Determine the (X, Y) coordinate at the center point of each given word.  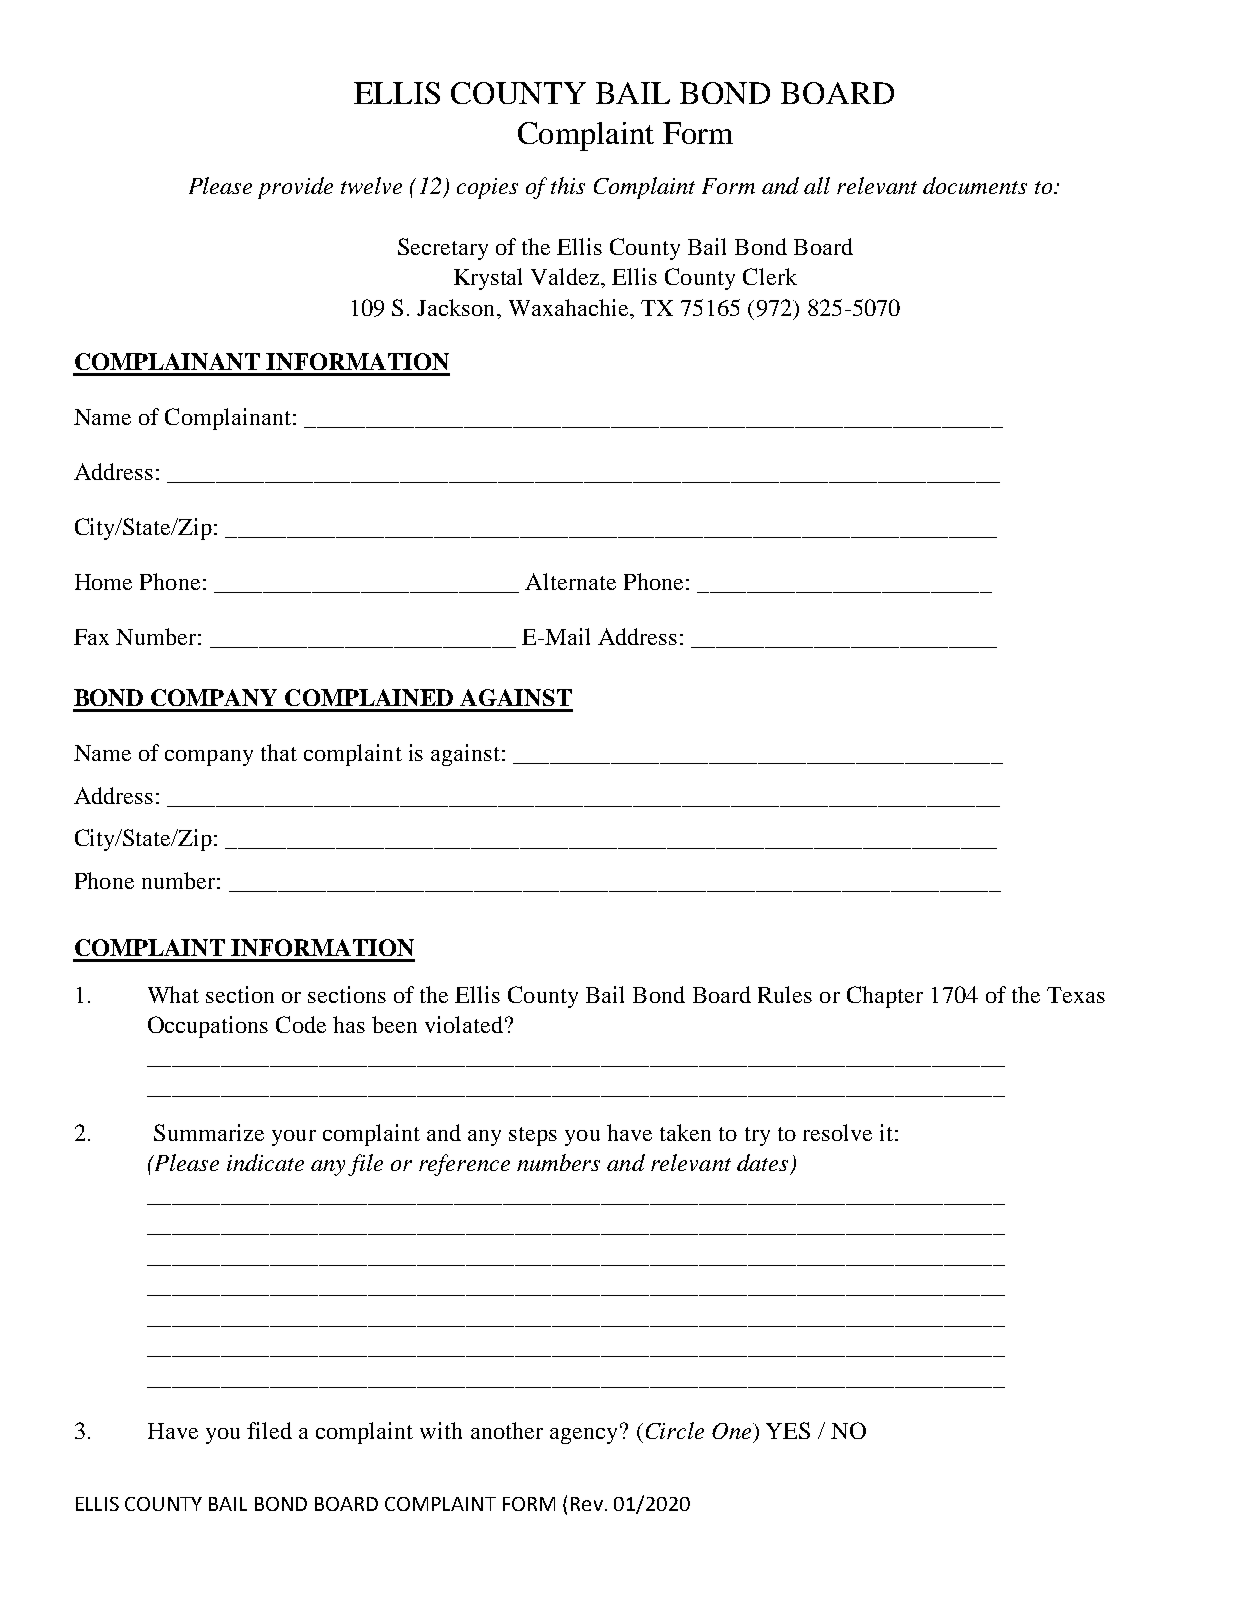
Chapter (885, 997)
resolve (837, 1132)
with (441, 1430)
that (279, 752)
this (568, 185)
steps (533, 1136)
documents (975, 185)
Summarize (209, 1132)
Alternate (570, 581)
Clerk (770, 276)
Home (103, 582)
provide (295, 188)
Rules (785, 994)
